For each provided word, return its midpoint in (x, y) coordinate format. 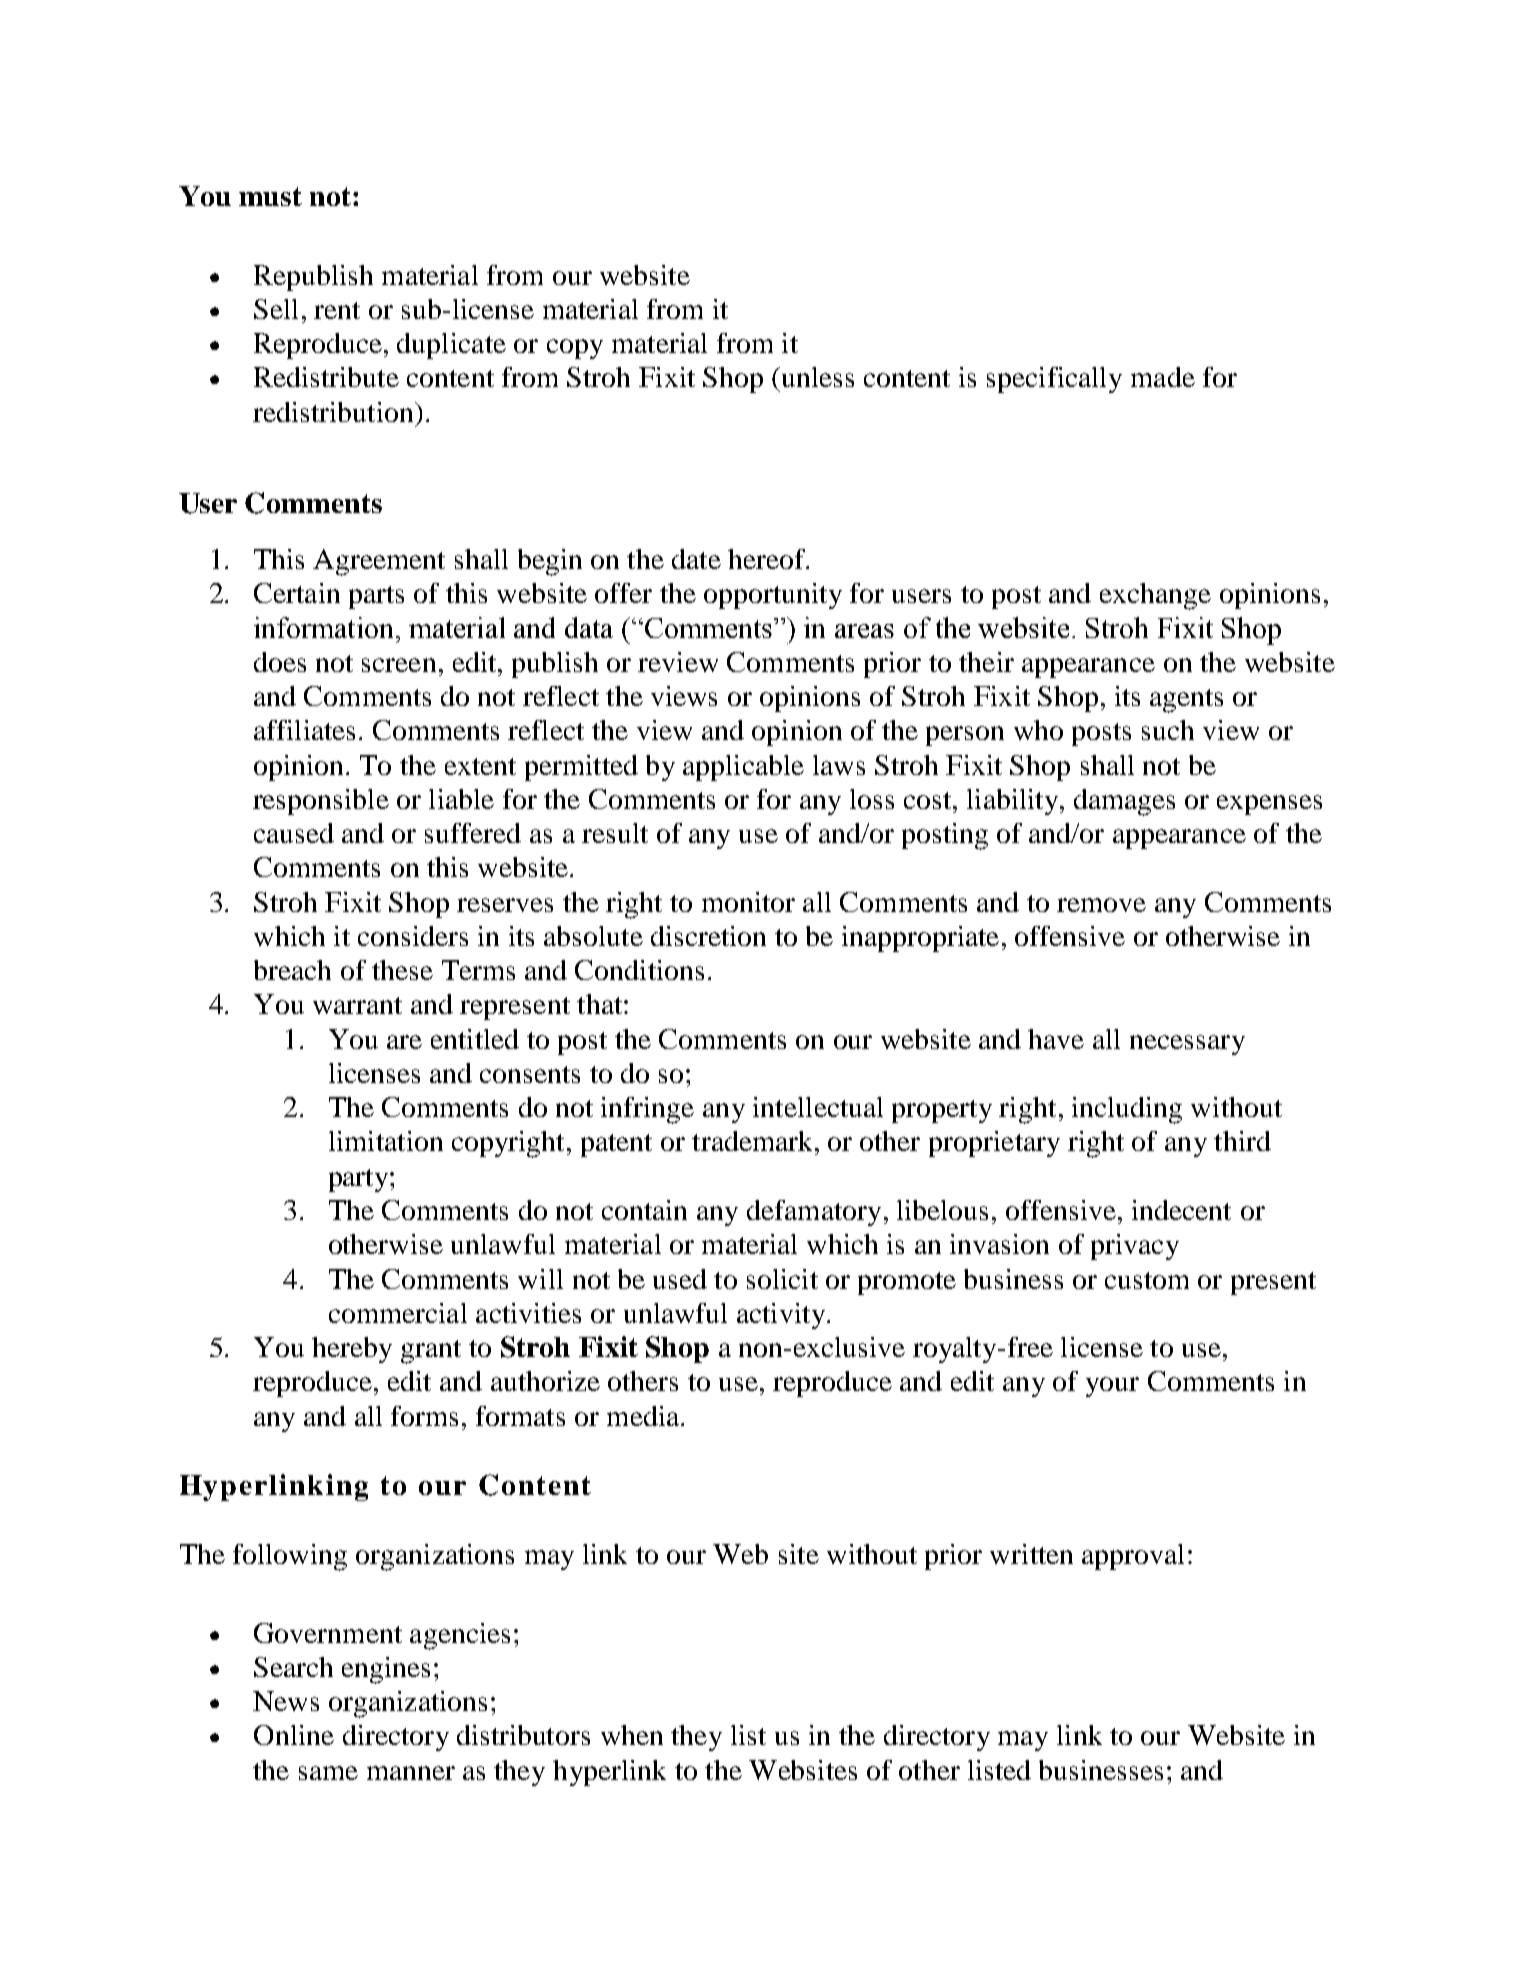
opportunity (773, 596)
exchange (1155, 596)
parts (376, 597)
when (632, 1735)
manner (411, 1773)
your (1112, 1387)
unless (816, 377)
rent (337, 310)
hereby (352, 1350)
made (1163, 377)
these (402, 970)
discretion (708, 936)
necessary (1187, 1045)
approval (1133, 1557)
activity (781, 1316)
